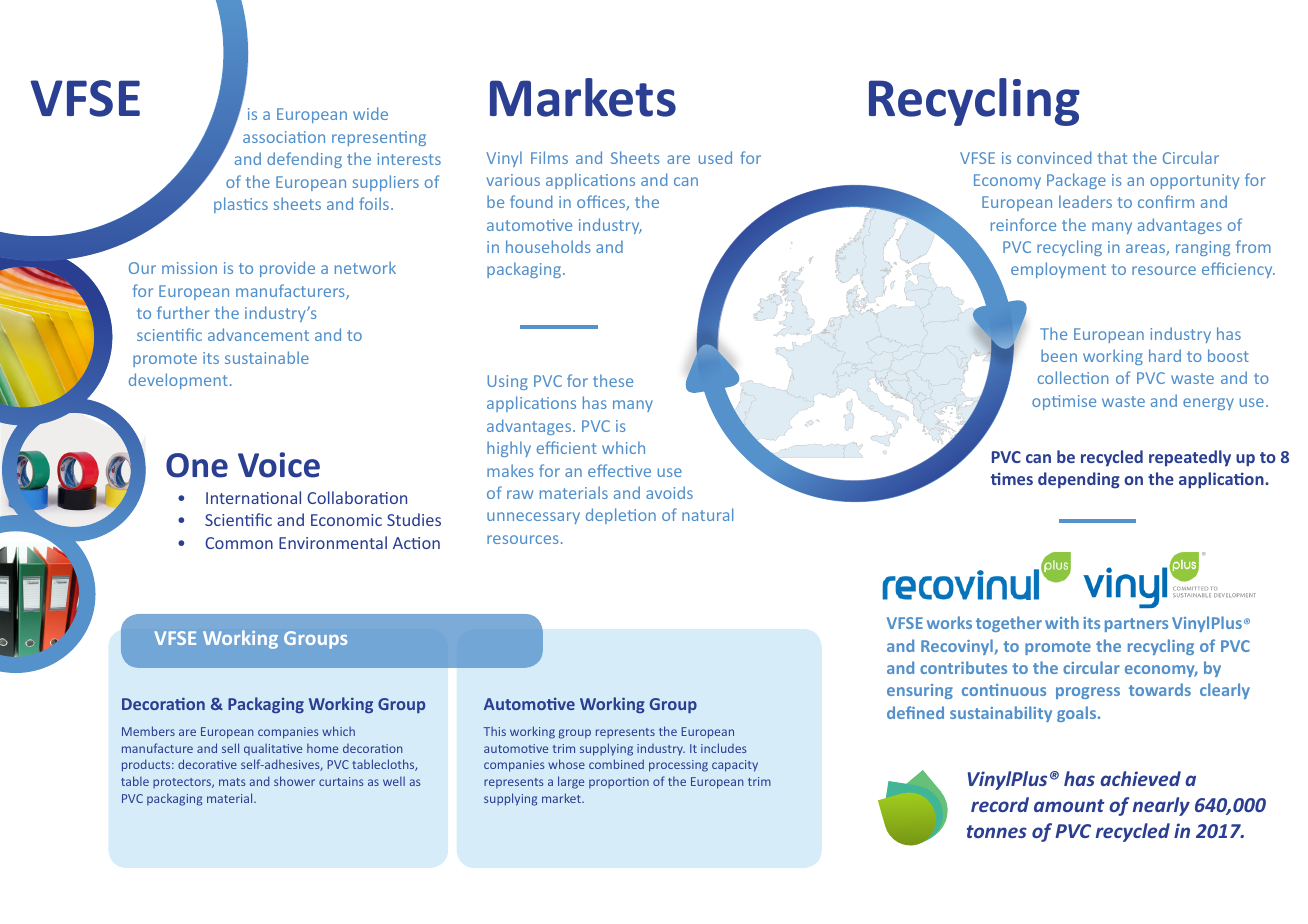  I want to click on that, so click(1112, 157).
